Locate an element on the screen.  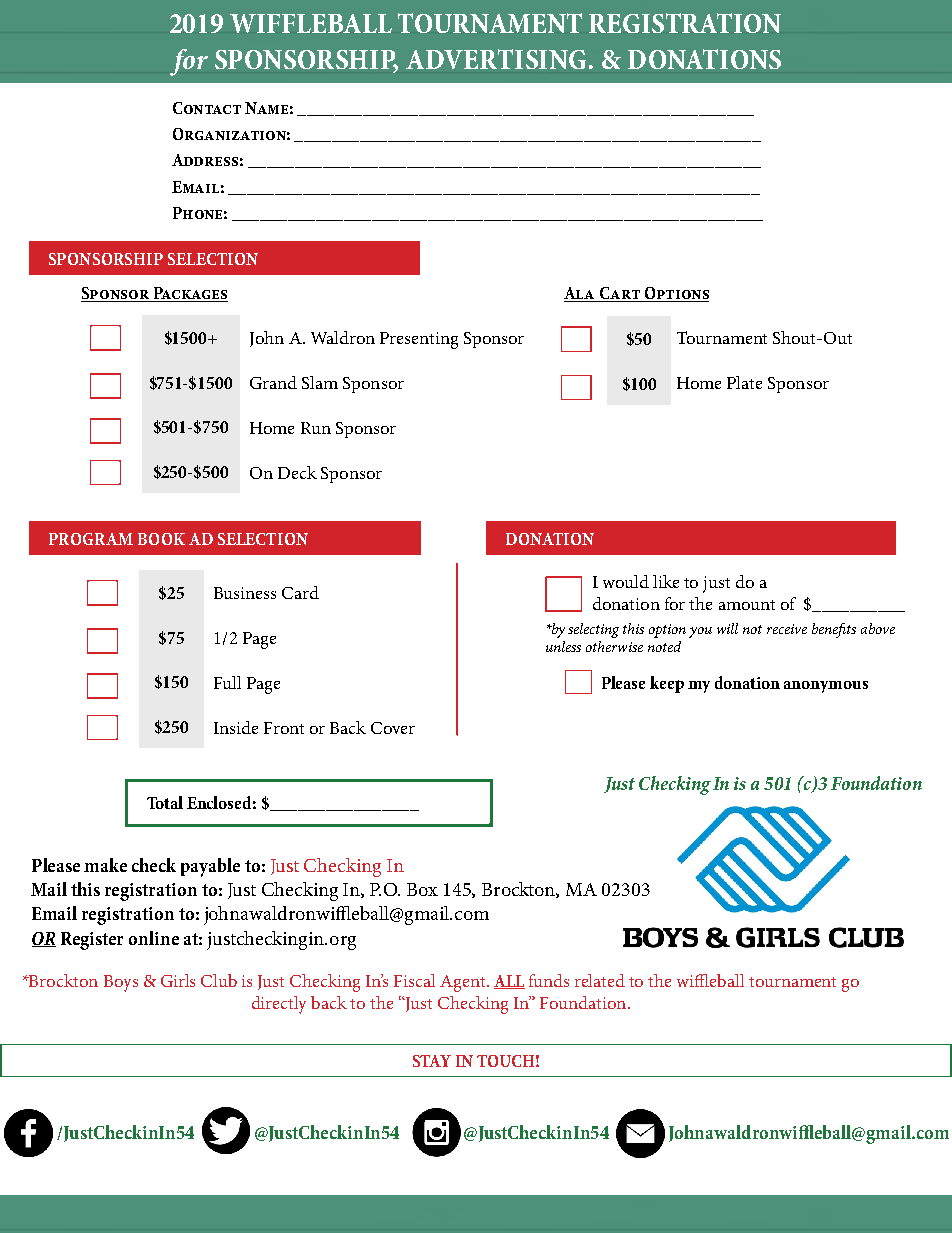
ADVERTISING is located at coordinates (496, 59).
